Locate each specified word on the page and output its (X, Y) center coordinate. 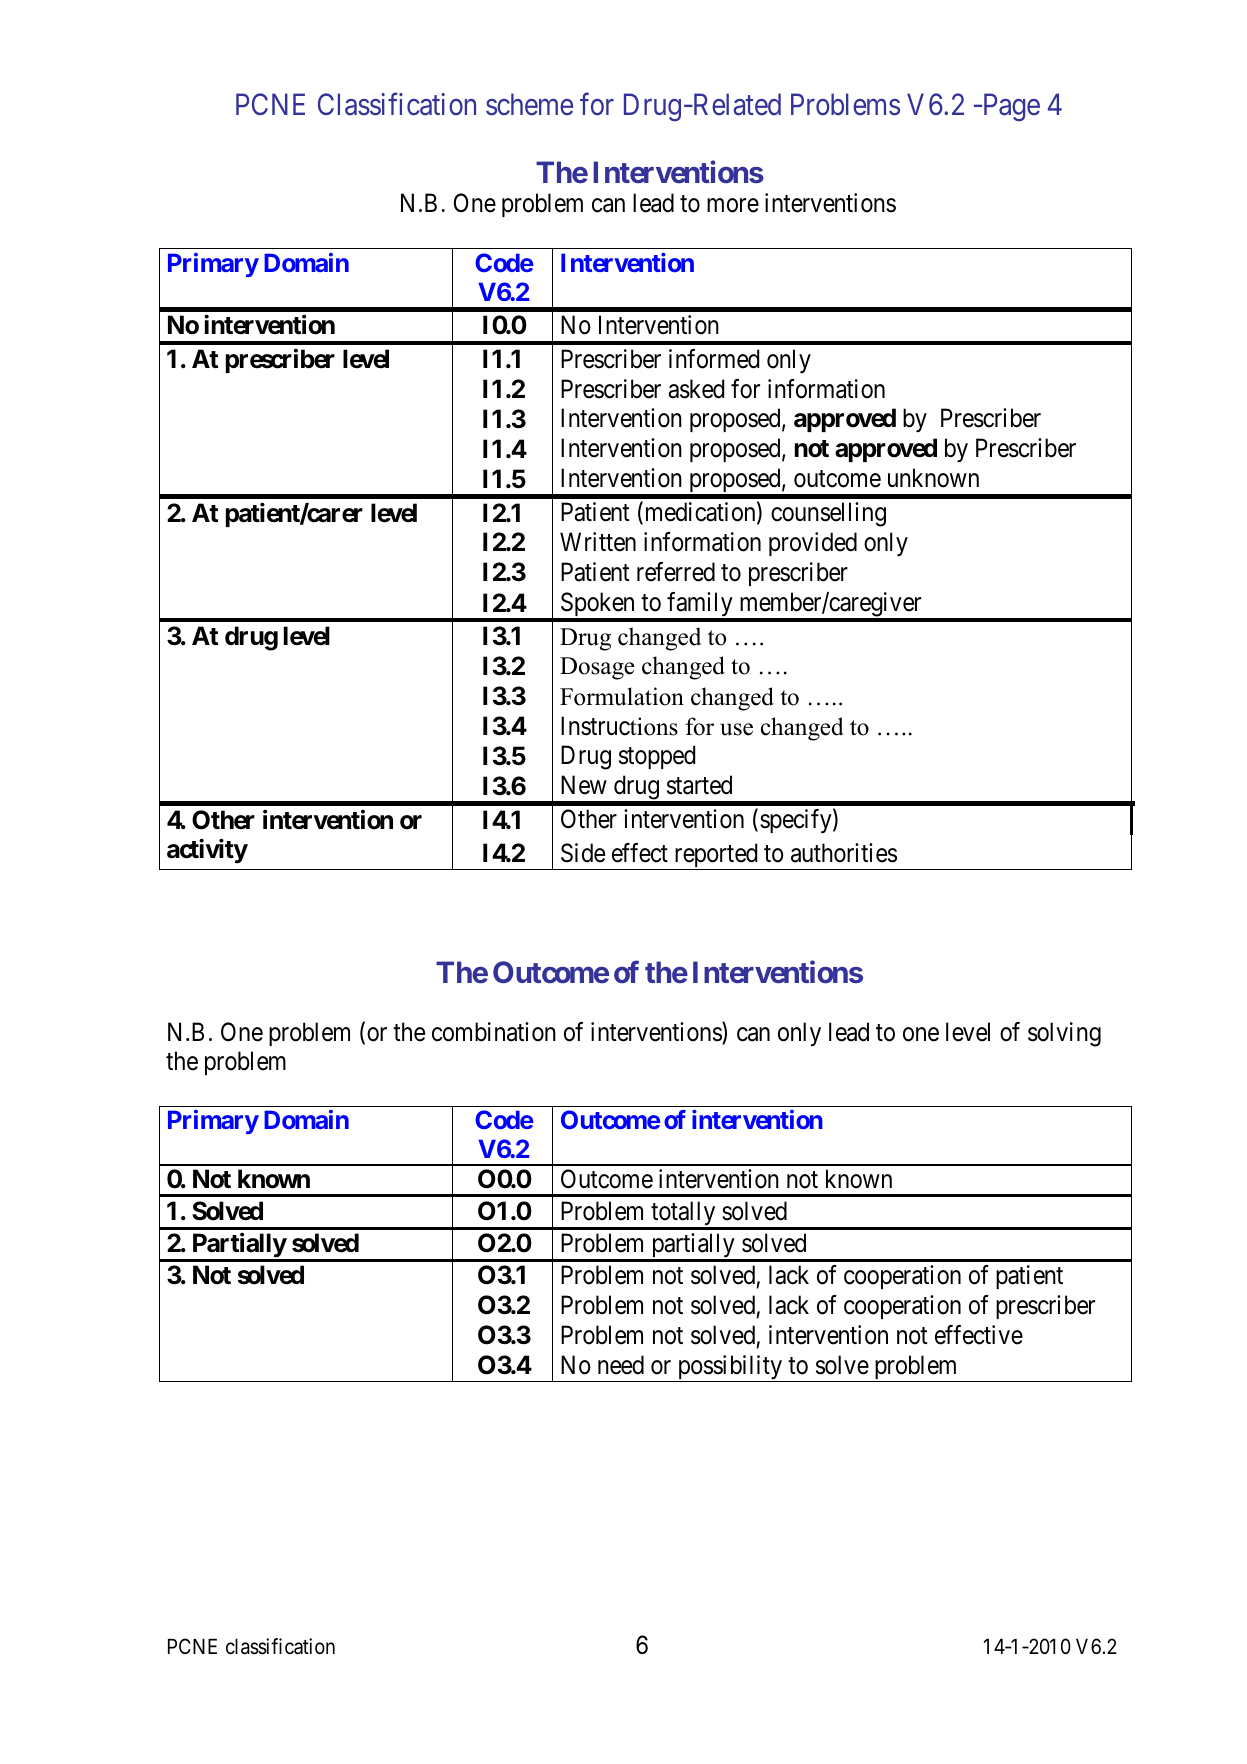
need (621, 1365)
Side (583, 853)
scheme (529, 104)
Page (1010, 108)
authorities (844, 853)
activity (207, 850)
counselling (828, 514)
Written (598, 542)
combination (494, 1032)
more (733, 206)
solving (1064, 1034)
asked (696, 389)
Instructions (619, 726)
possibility (730, 1368)
